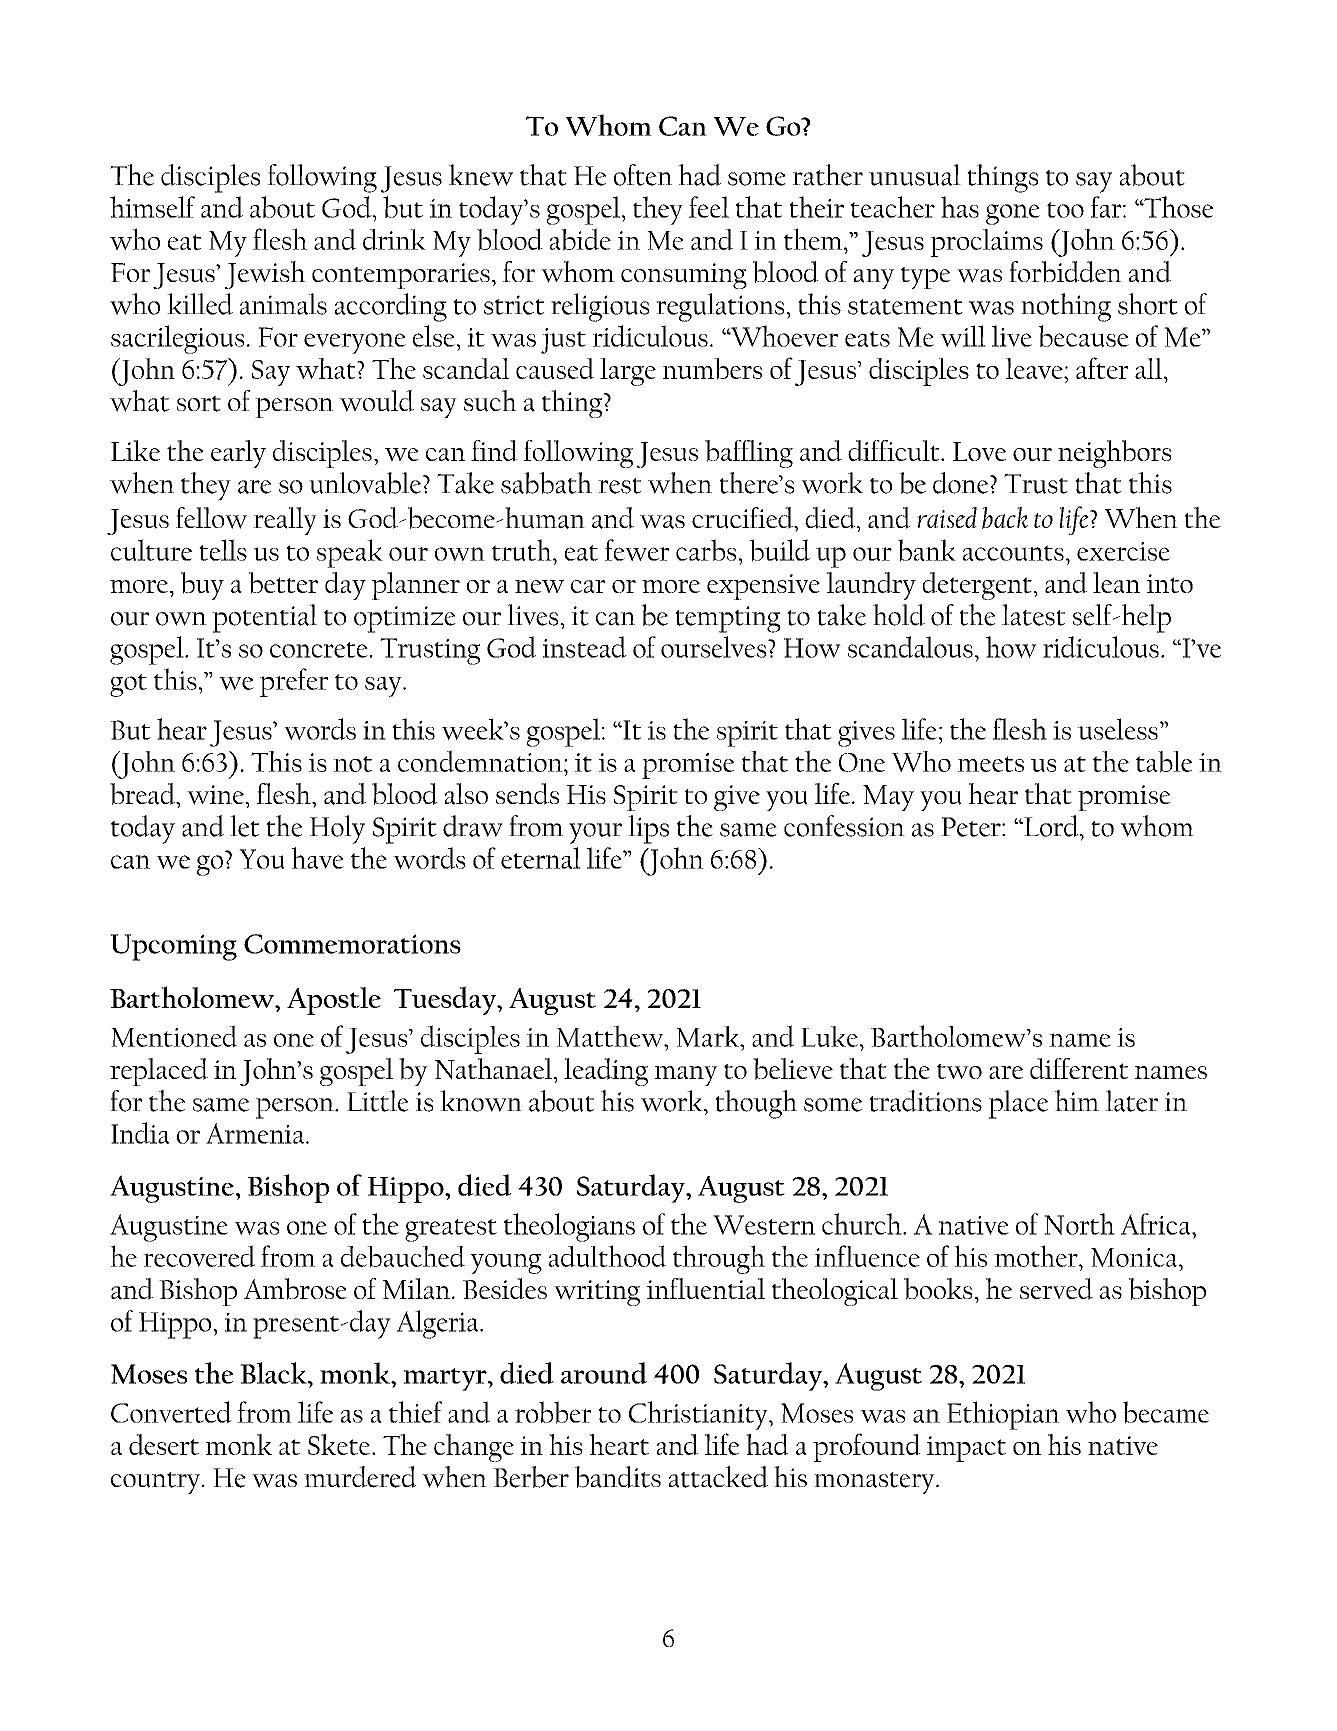 The image size is (1337, 1731). I want to click on Jewish, so click(265, 275).
